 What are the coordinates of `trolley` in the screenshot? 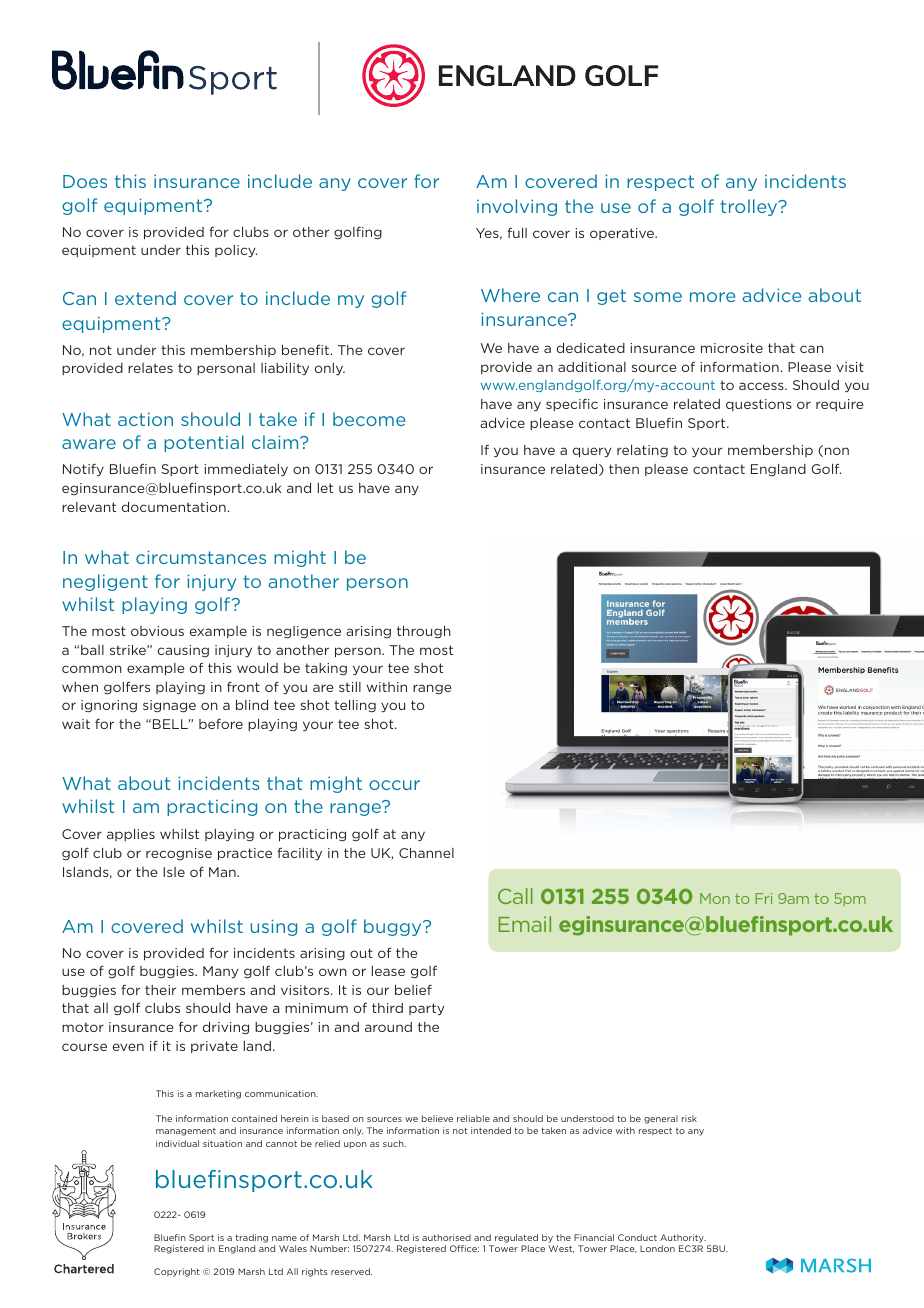 It's located at (750, 207).
